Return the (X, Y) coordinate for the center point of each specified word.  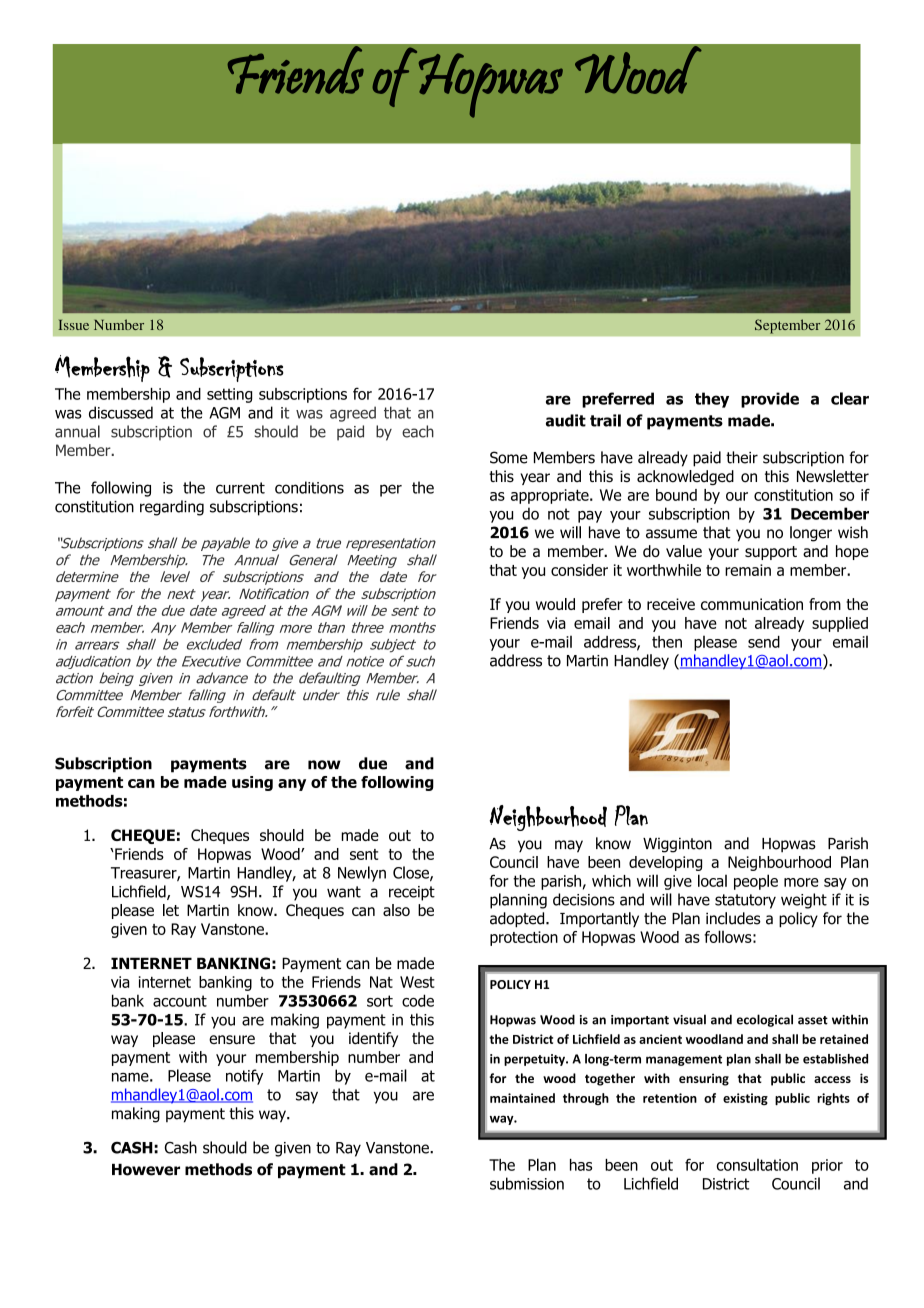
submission (527, 1183)
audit (566, 420)
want (344, 892)
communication (752, 604)
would (555, 604)
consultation (757, 1165)
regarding (172, 508)
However (146, 1170)
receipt (412, 893)
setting (229, 395)
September (788, 326)
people (756, 882)
